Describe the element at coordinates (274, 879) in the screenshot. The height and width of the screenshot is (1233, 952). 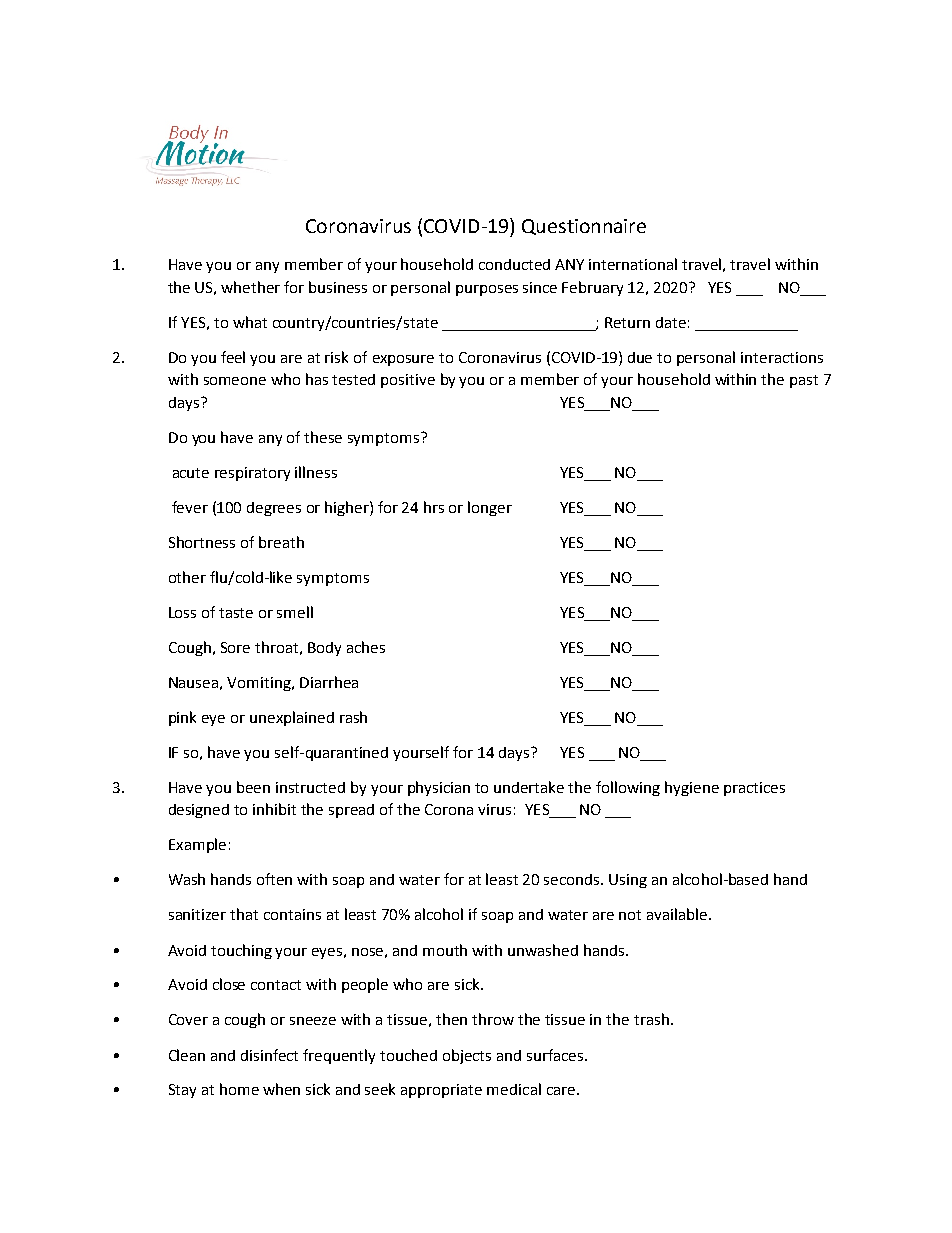
I see `often` at that location.
